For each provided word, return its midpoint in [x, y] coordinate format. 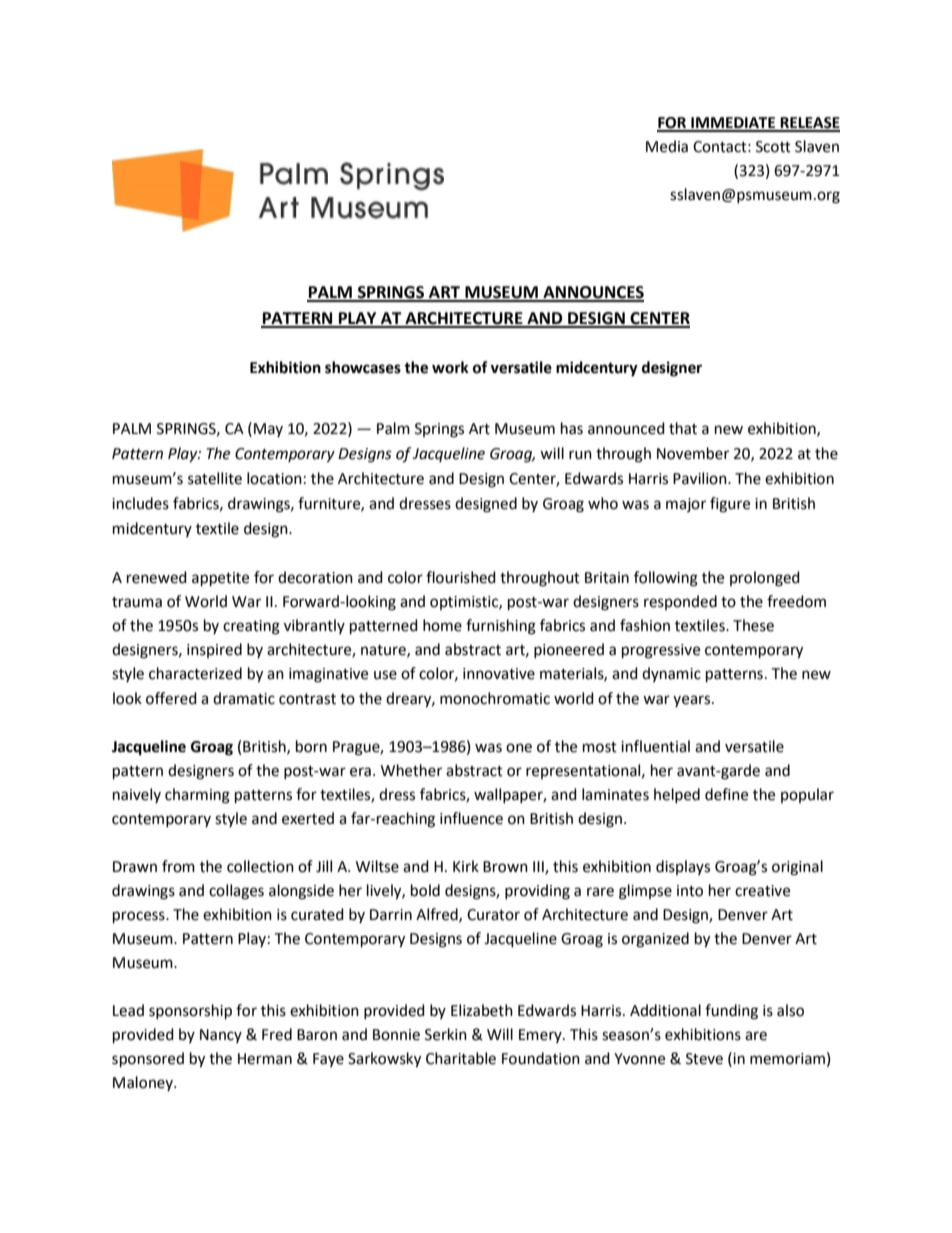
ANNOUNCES [592, 293]
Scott [773, 147]
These [753, 625]
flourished [461, 577]
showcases [363, 367]
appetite [220, 579]
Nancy [221, 1036]
